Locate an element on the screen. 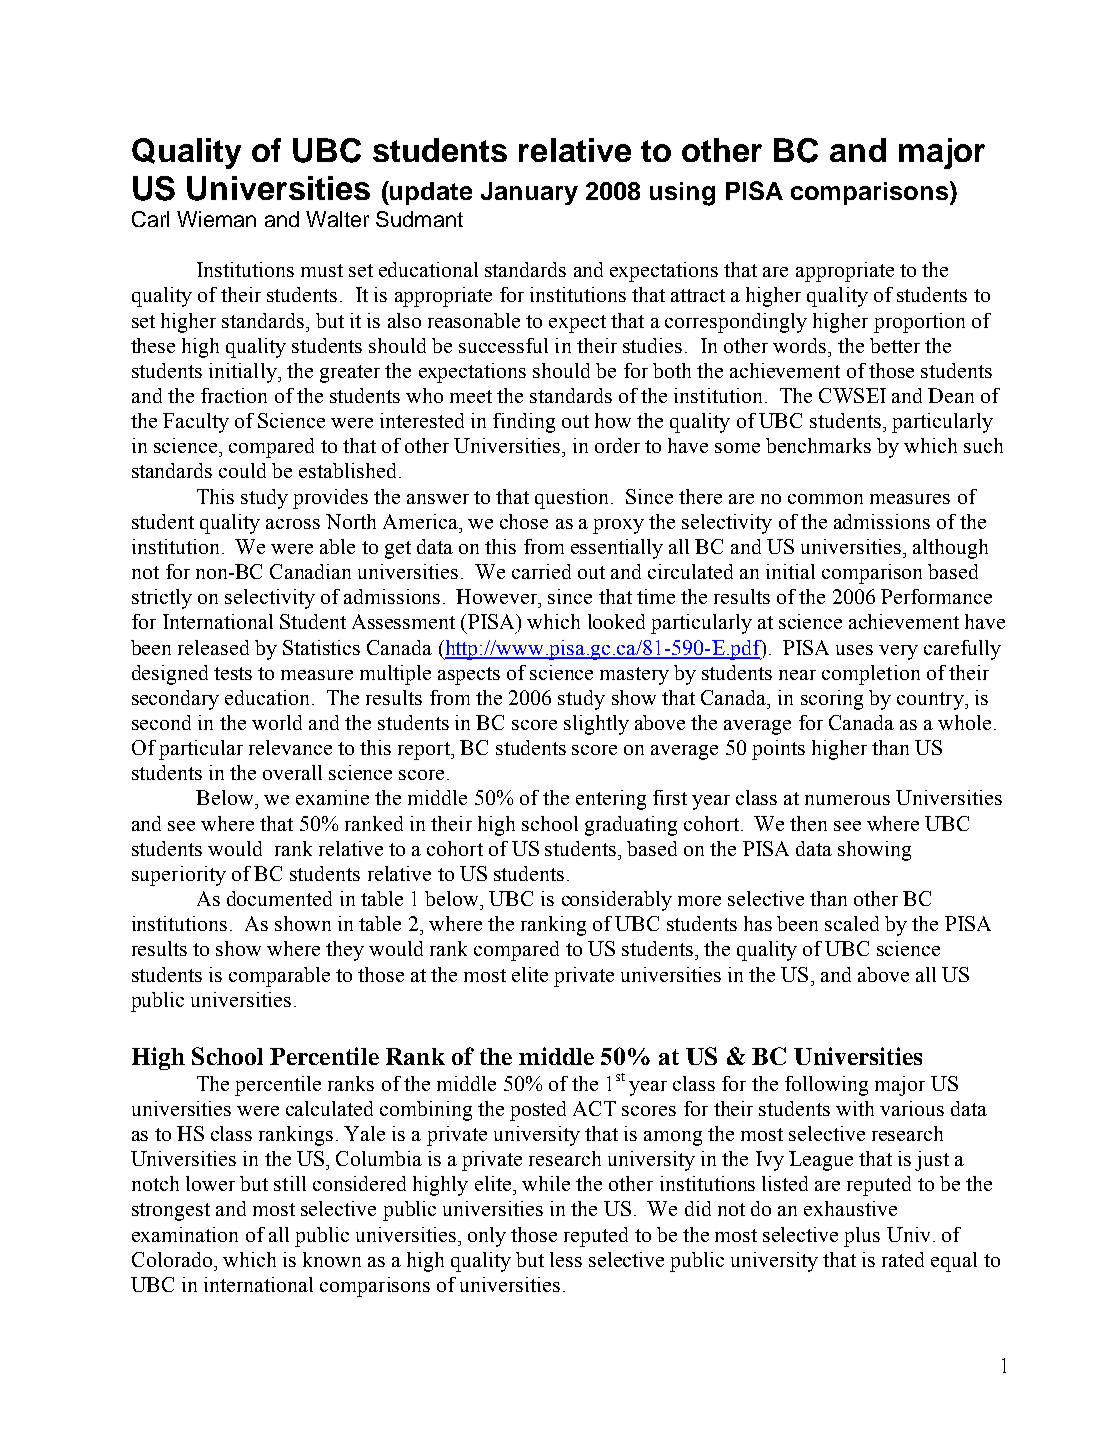 The width and height of the screenshot is (1115, 1444). world is located at coordinates (277, 722).
